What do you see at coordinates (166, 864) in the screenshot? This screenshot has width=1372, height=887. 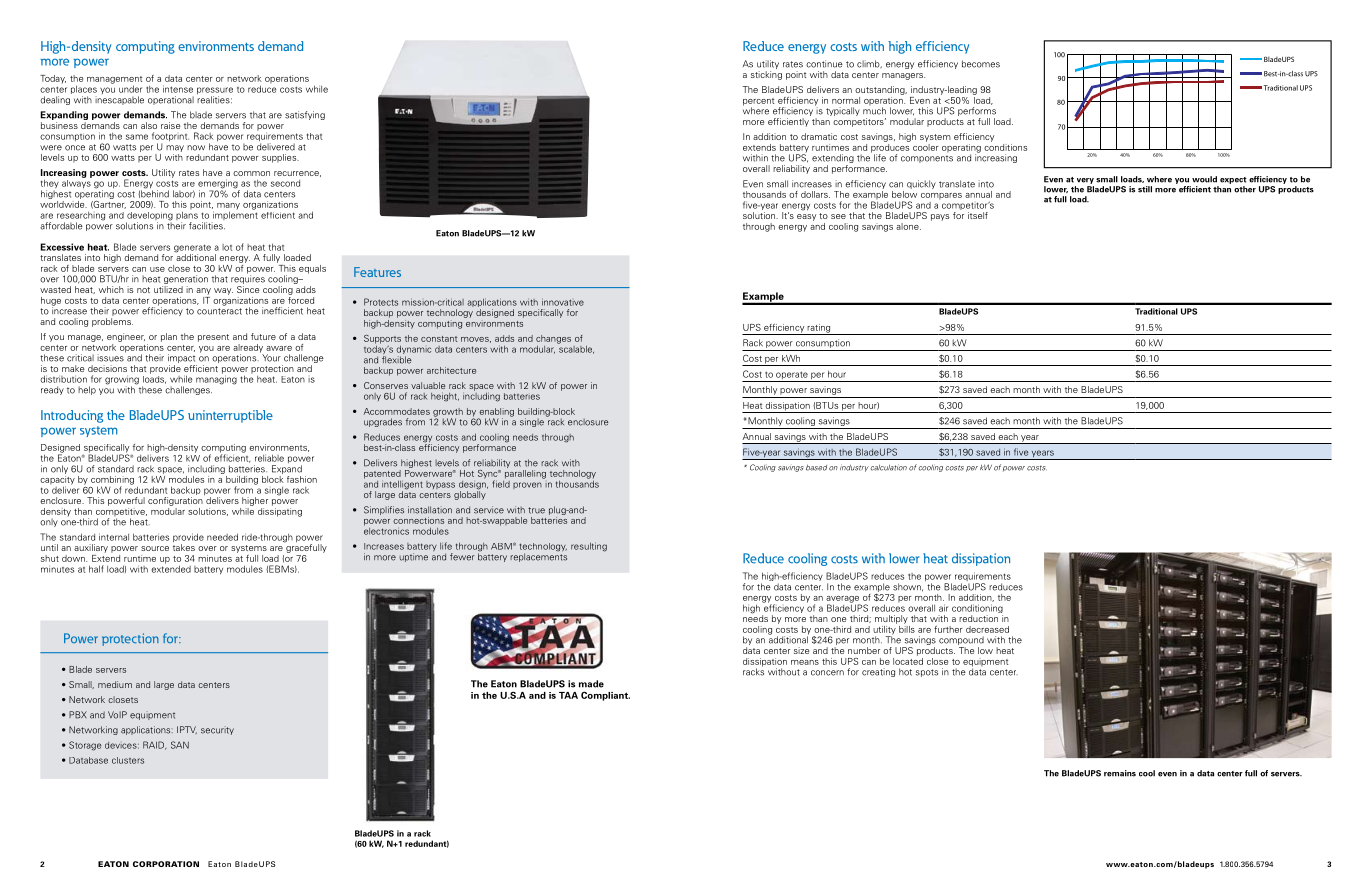 I see `CORPORATION` at bounding box center [166, 864].
